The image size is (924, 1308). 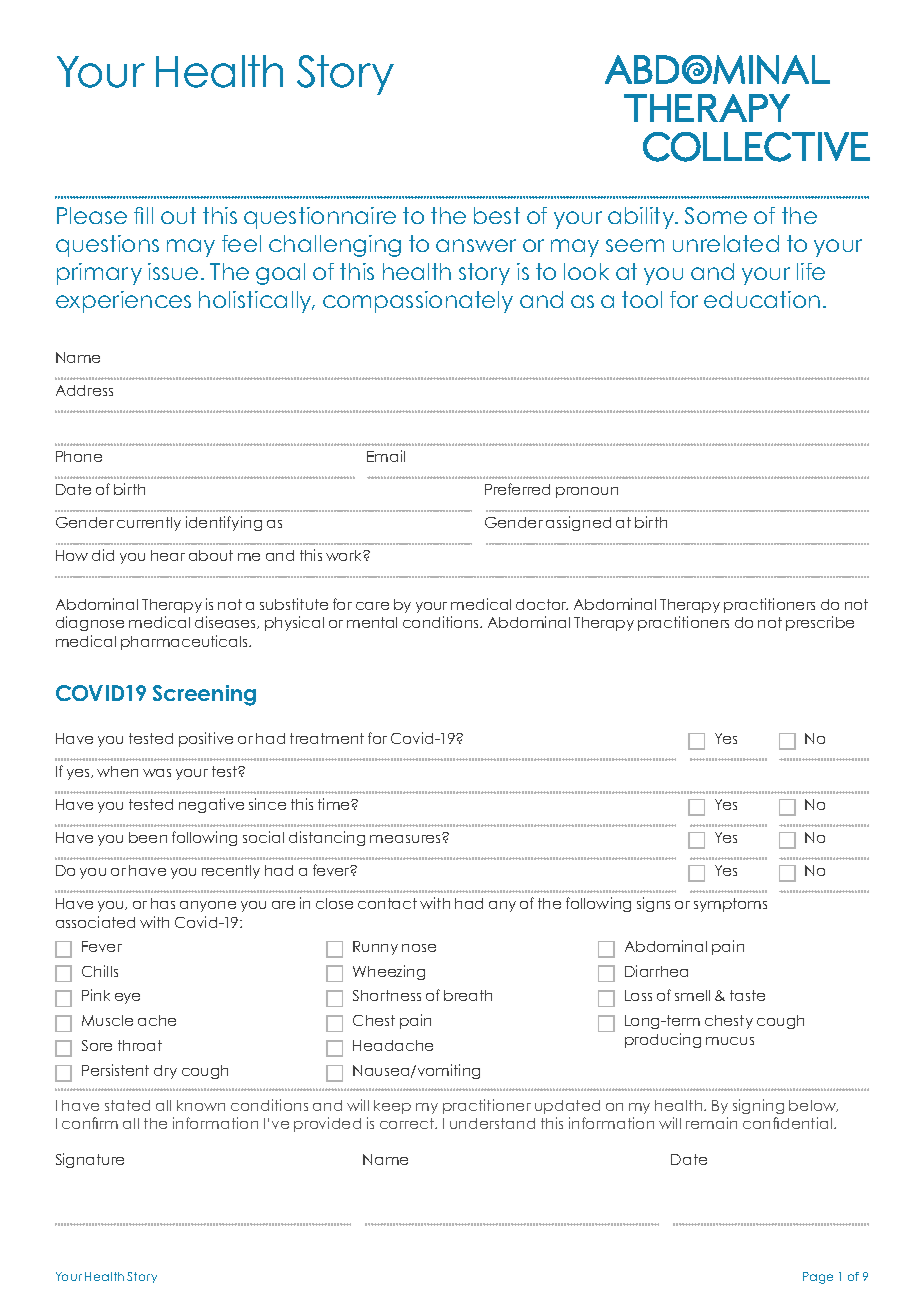 What do you see at coordinates (726, 243) in the screenshot?
I see `unrelated` at bounding box center [726, 243].
